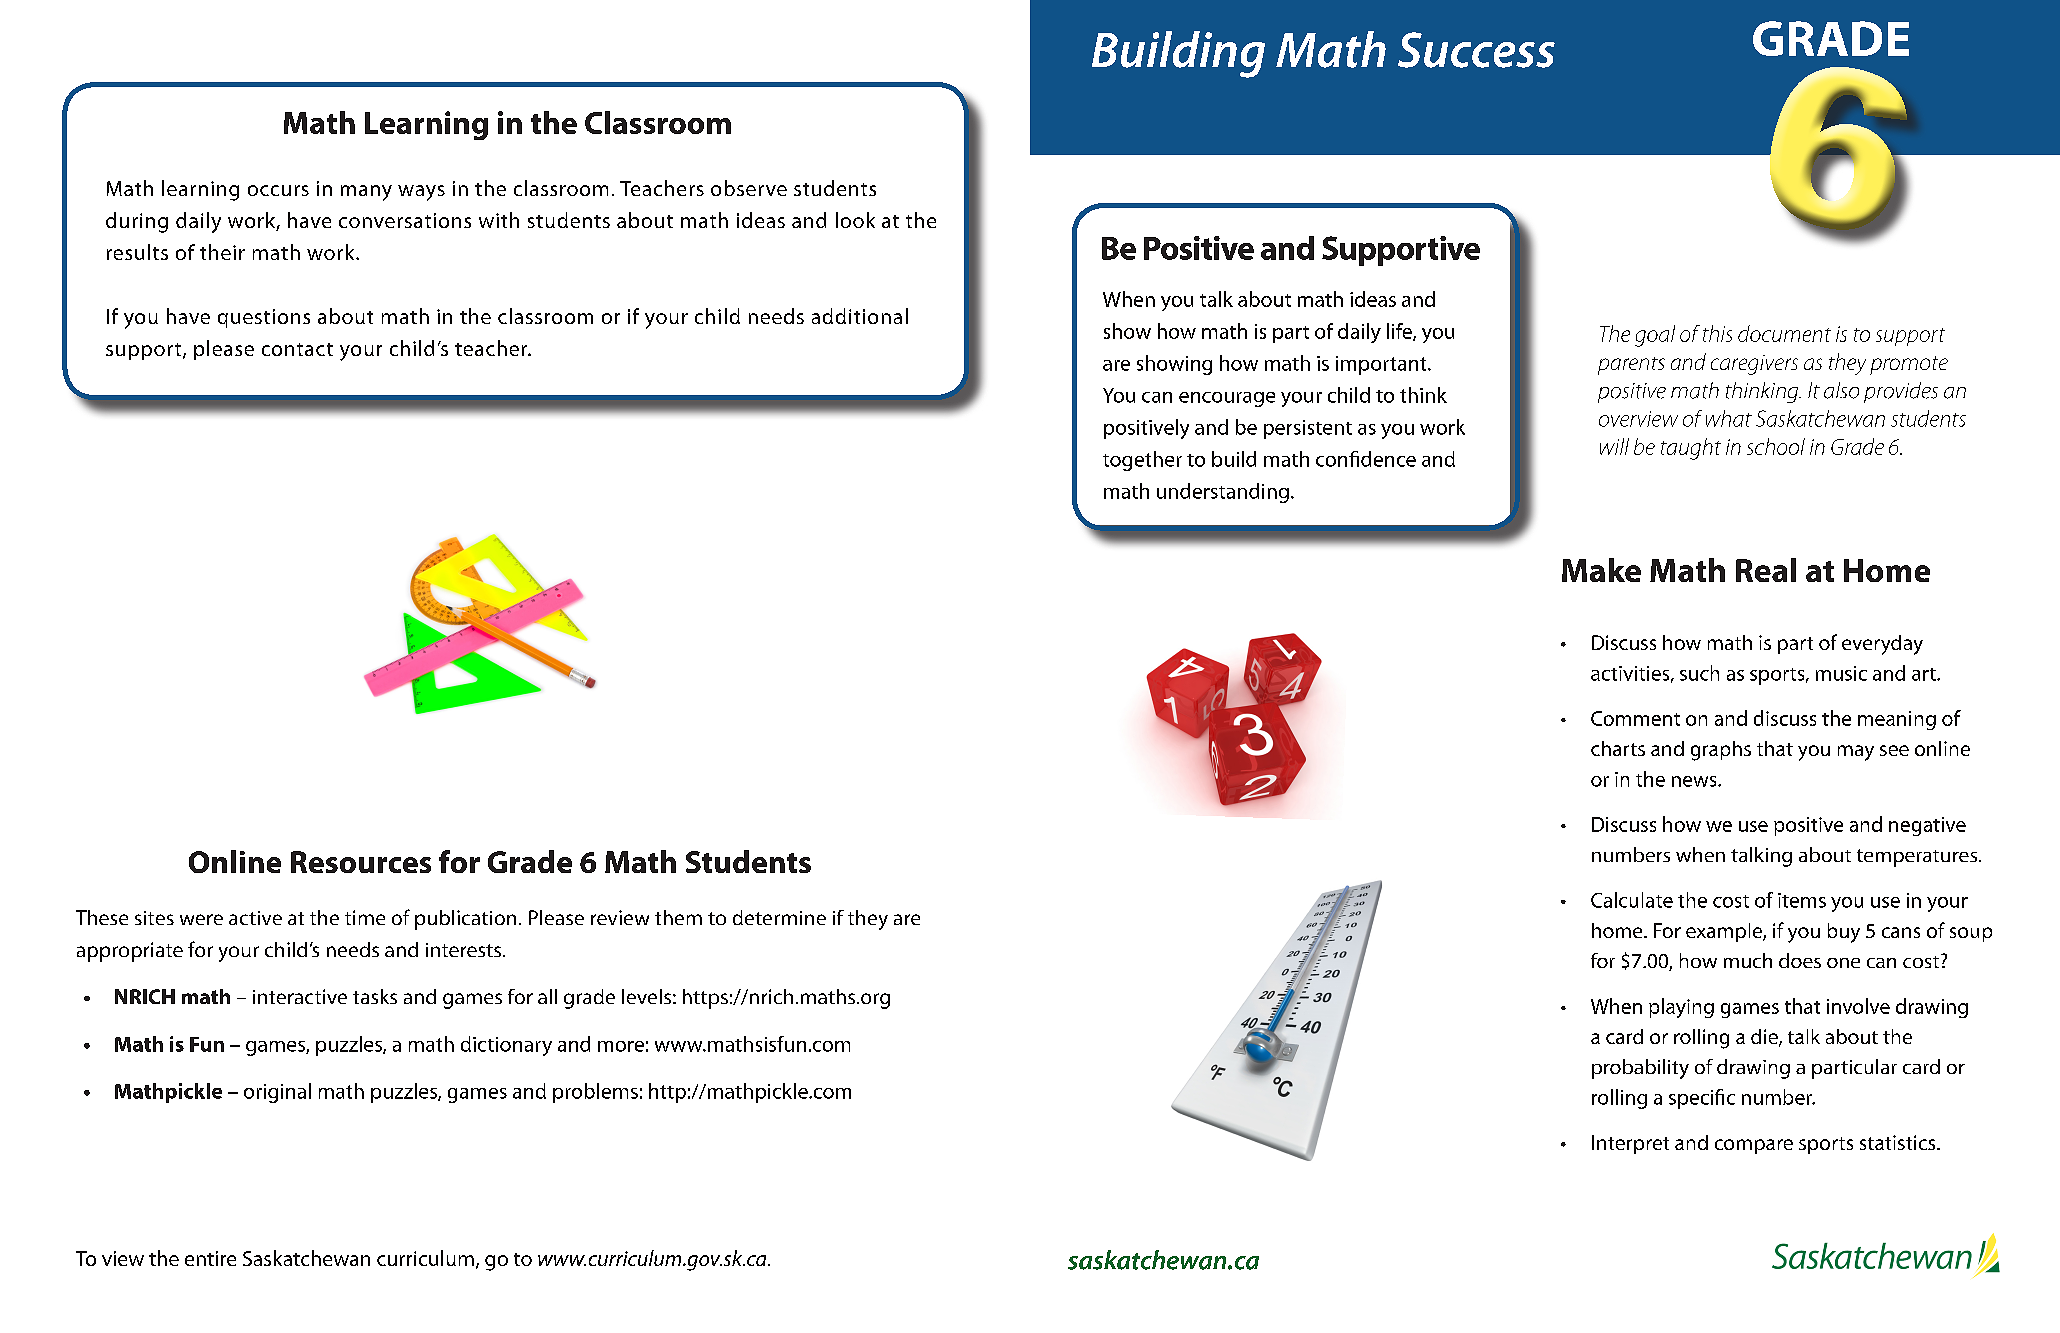 The width and height of the document is (2060, 1333). I want to click on determine, so click(779, 917).
